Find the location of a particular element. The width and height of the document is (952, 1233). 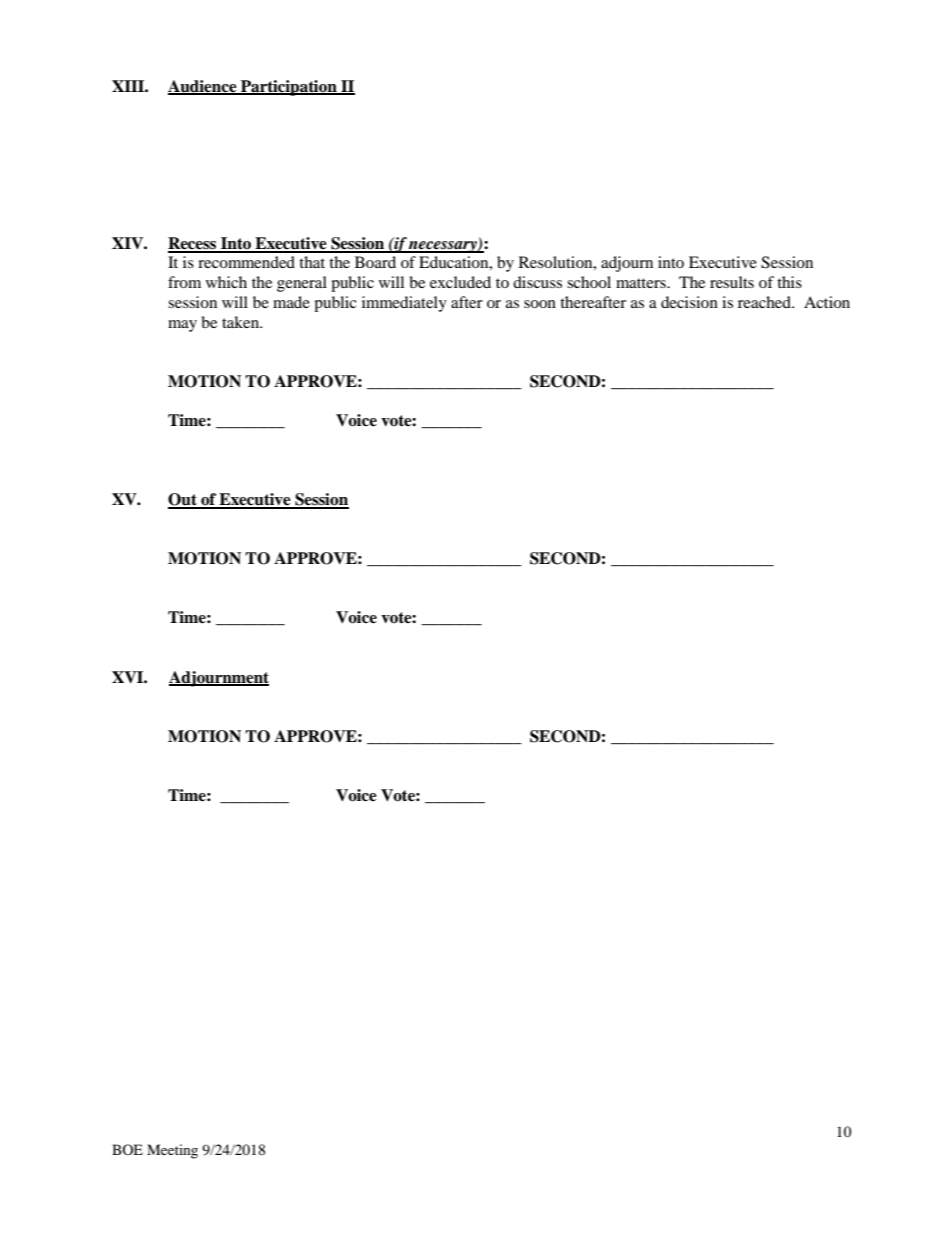

Meeting is located at coordinates (172, 1151).
